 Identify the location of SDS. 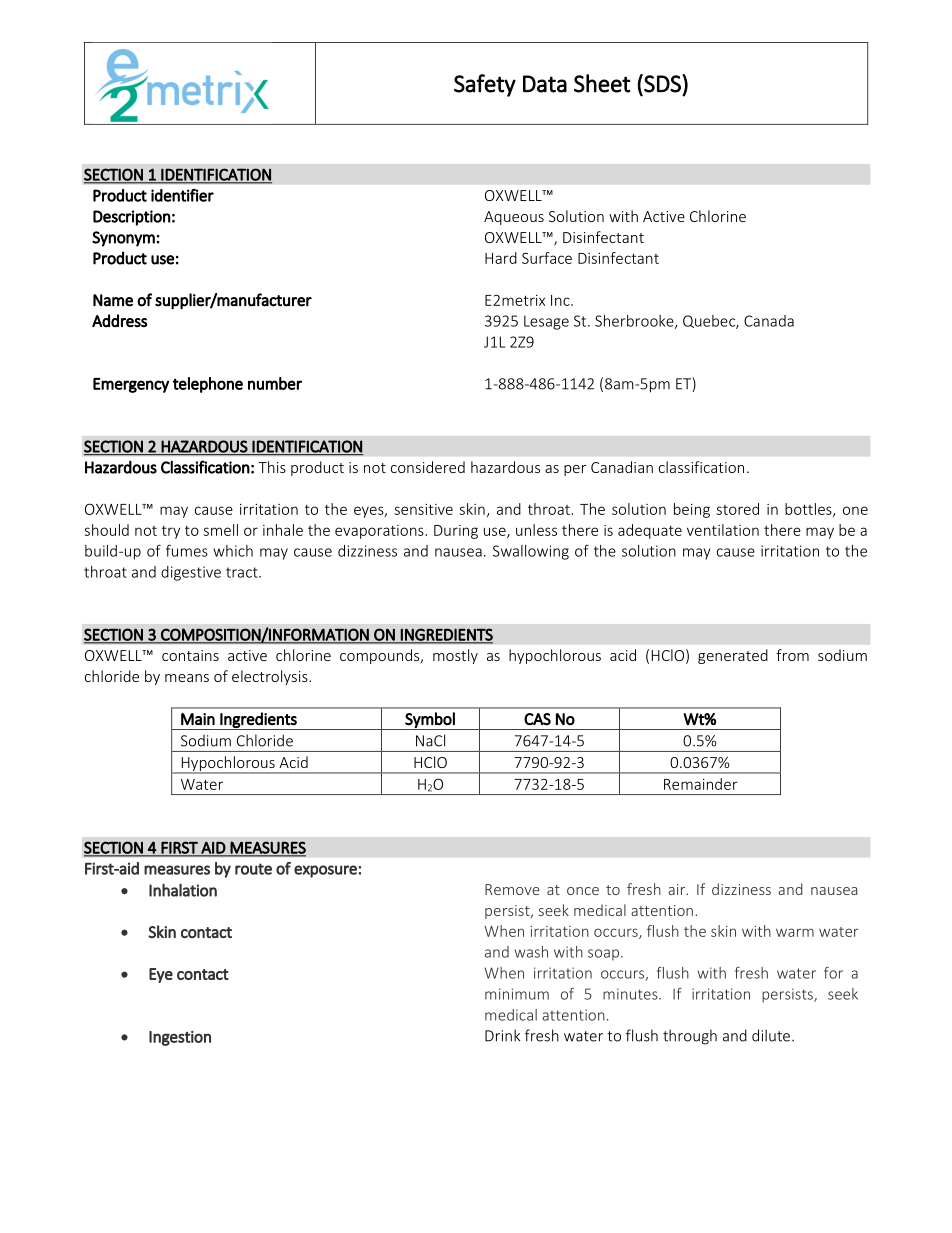
(662, 83).
